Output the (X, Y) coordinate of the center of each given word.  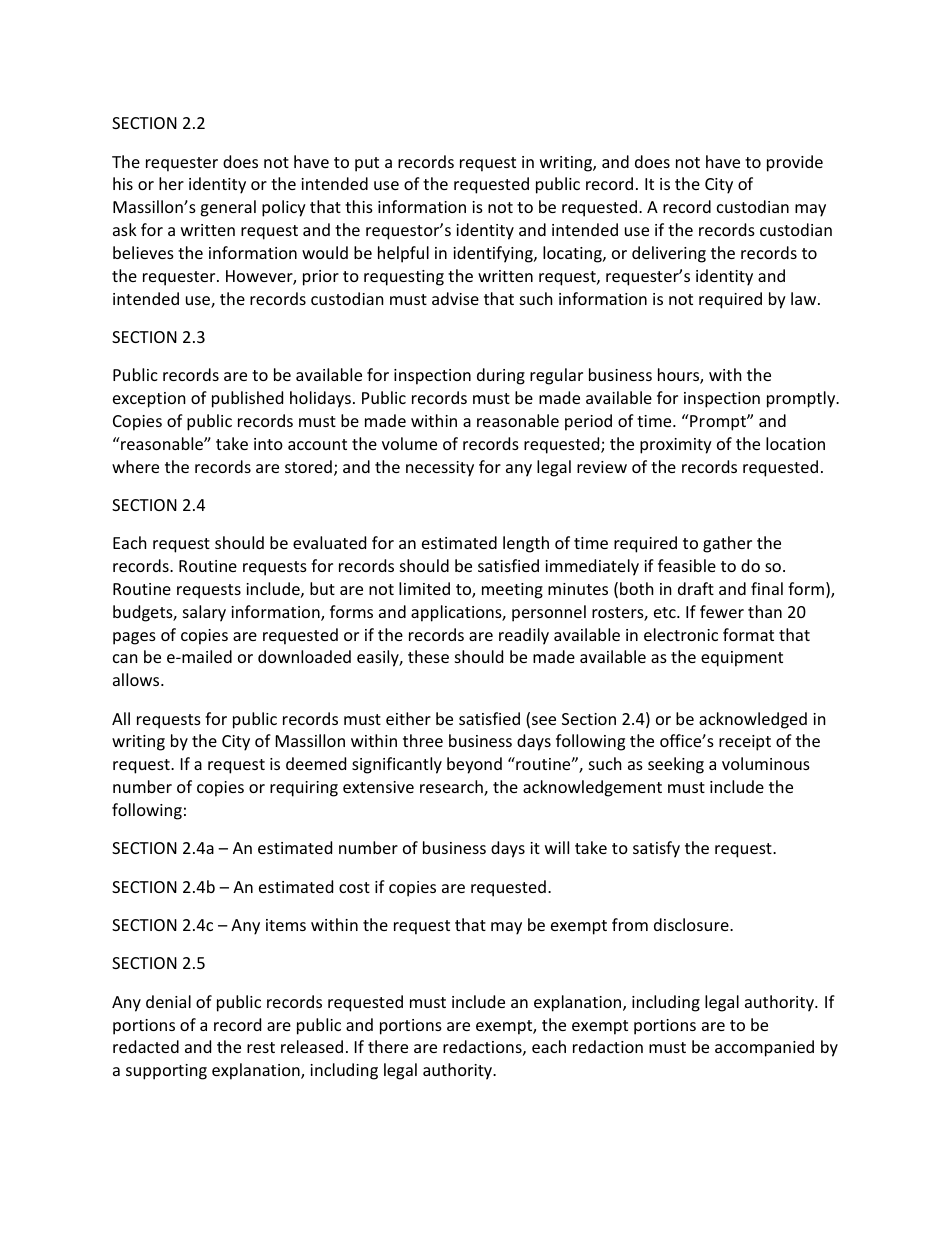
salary (204, 613)
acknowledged (753, 720)
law (805, 298)
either (408, 718)
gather (727, 544)
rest (261, 1047)
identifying (494, 254)
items (286, 925)
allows (137, 679)
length (526, 544)
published (247, 399)
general (228, 208)
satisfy (656, 849)
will (557, 847)
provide (795, 163)
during (501, 376)
